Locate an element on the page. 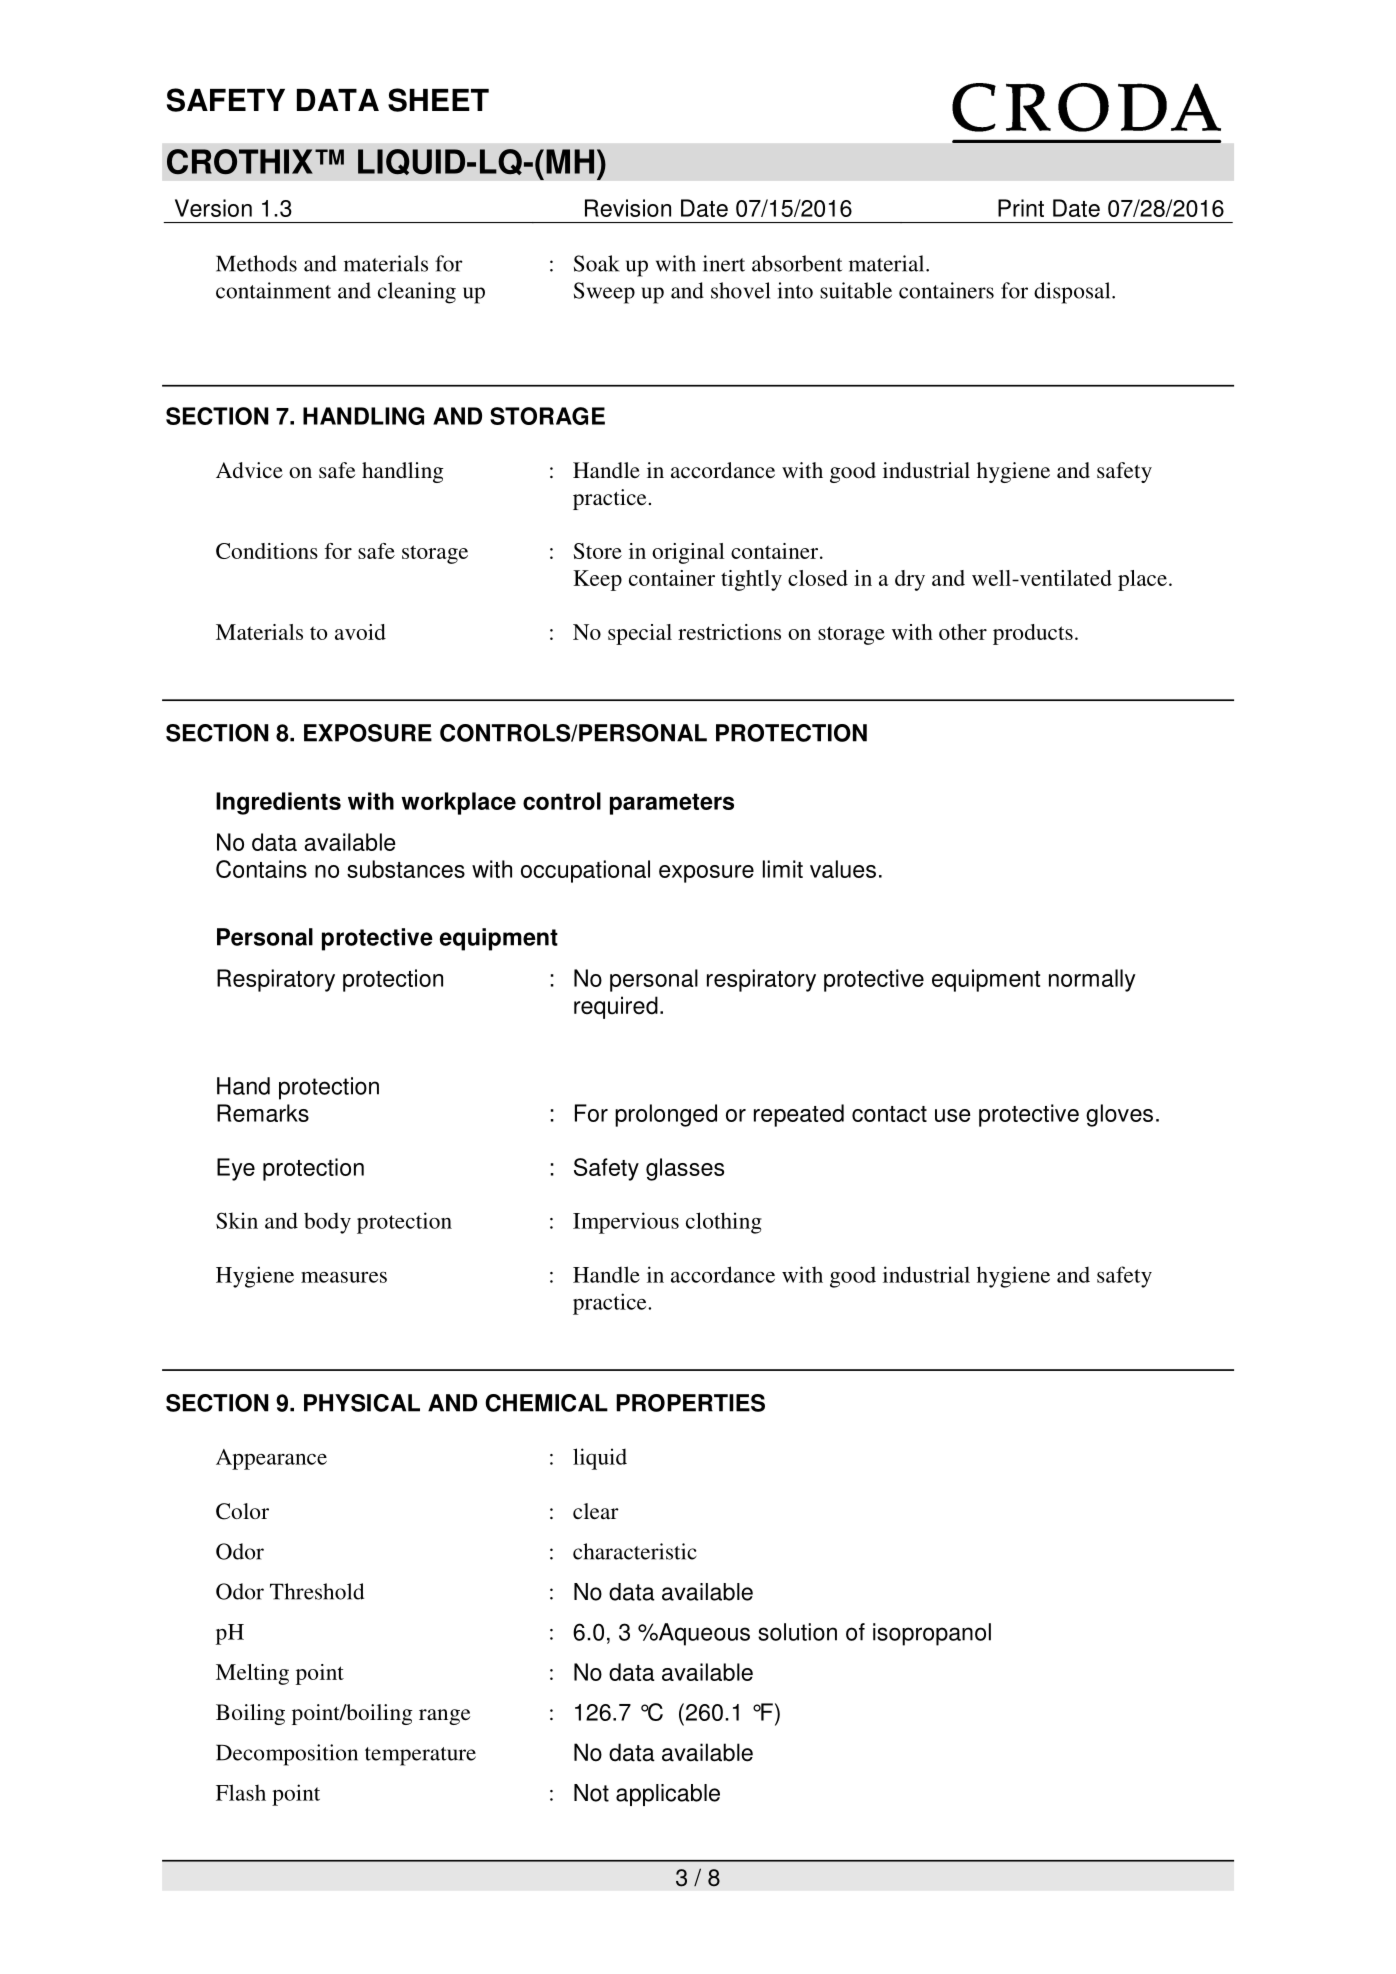 The width and height of the page is (1396, 1974). Print is located at coordinates (1021, 208).
